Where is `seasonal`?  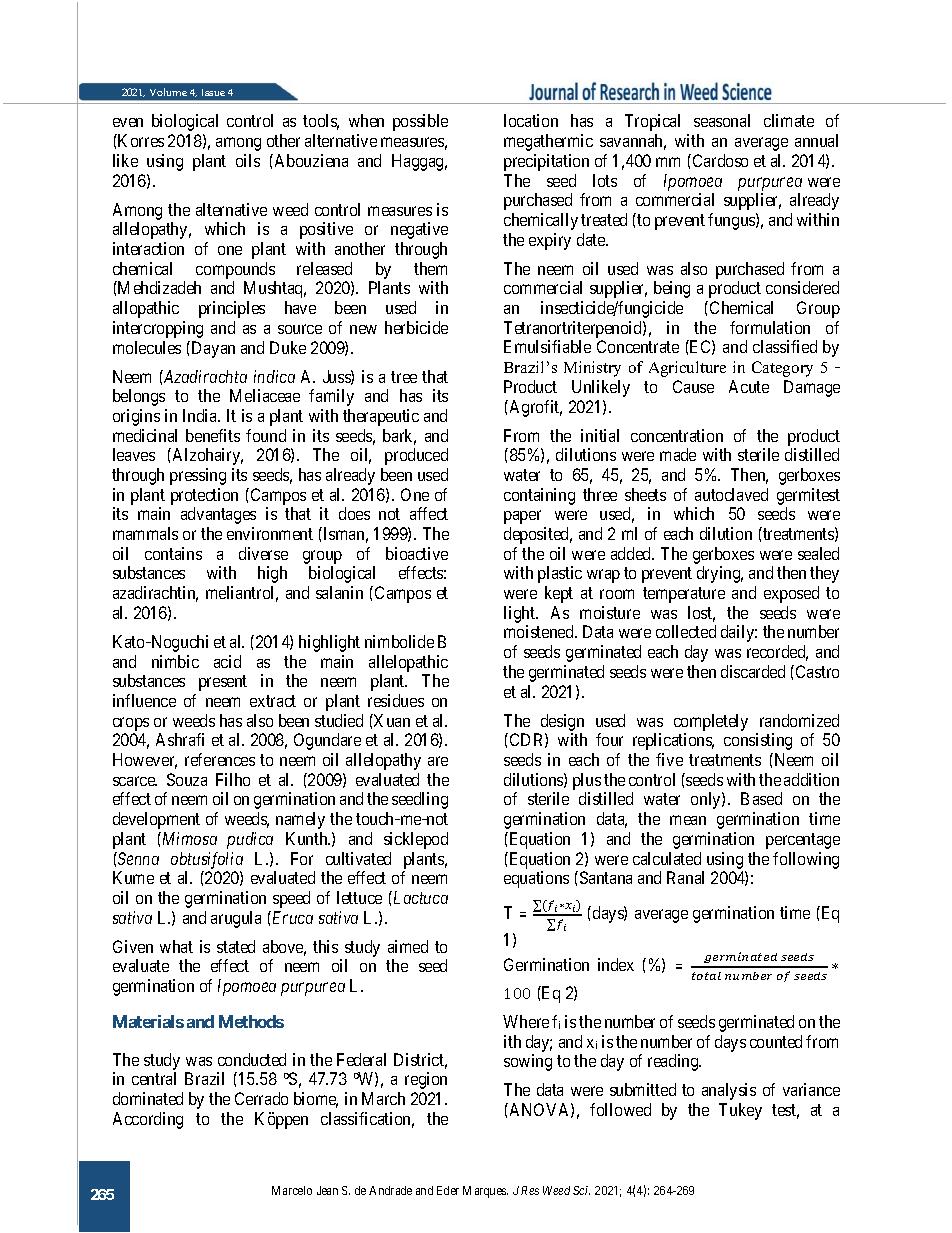 seasonal is located at coordinates (722, 120).
